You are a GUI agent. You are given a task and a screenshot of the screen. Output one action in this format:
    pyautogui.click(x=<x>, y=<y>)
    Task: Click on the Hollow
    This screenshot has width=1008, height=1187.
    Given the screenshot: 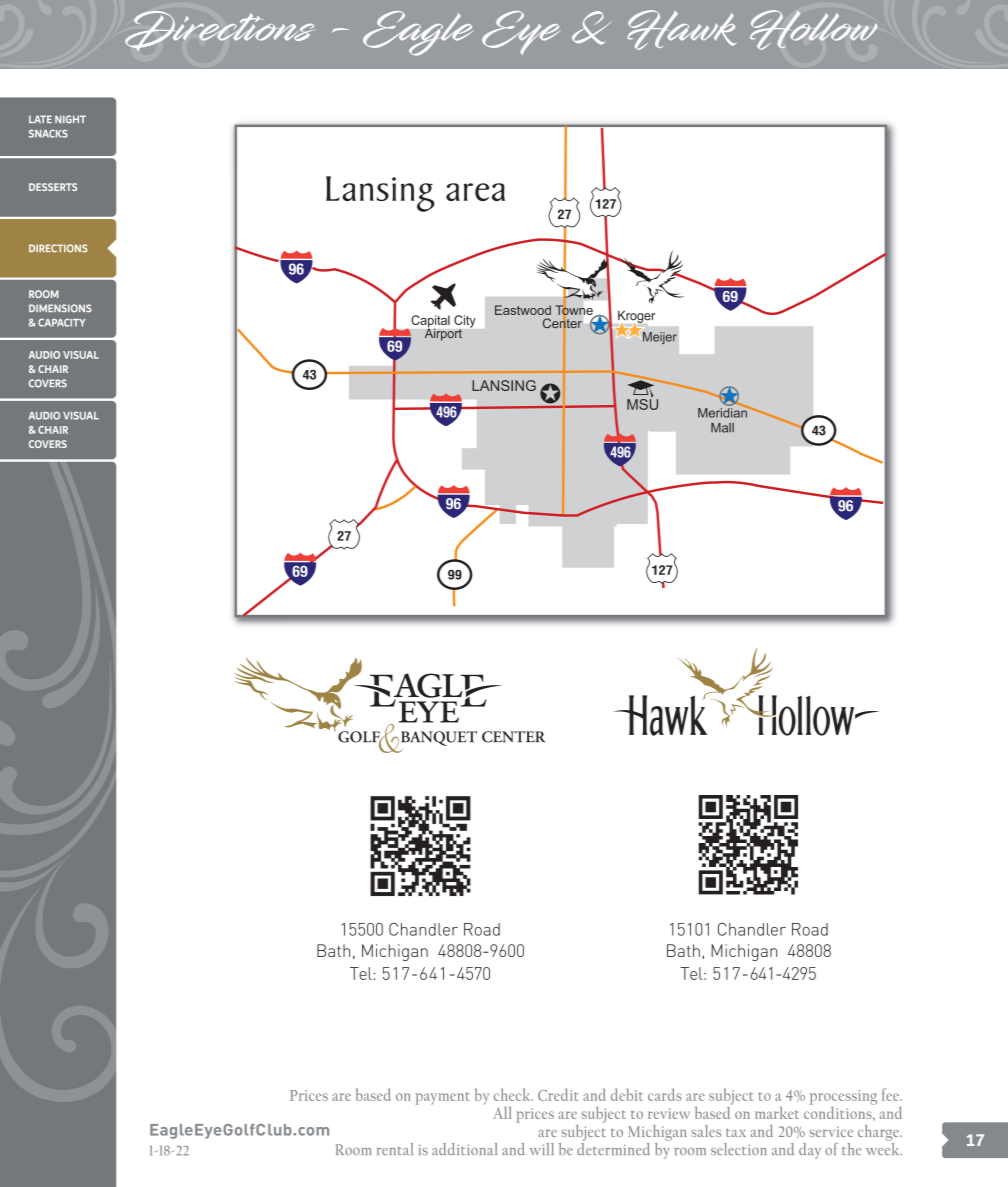 What is the action you would take?
    pyautogui.click(x=813, y=30)
